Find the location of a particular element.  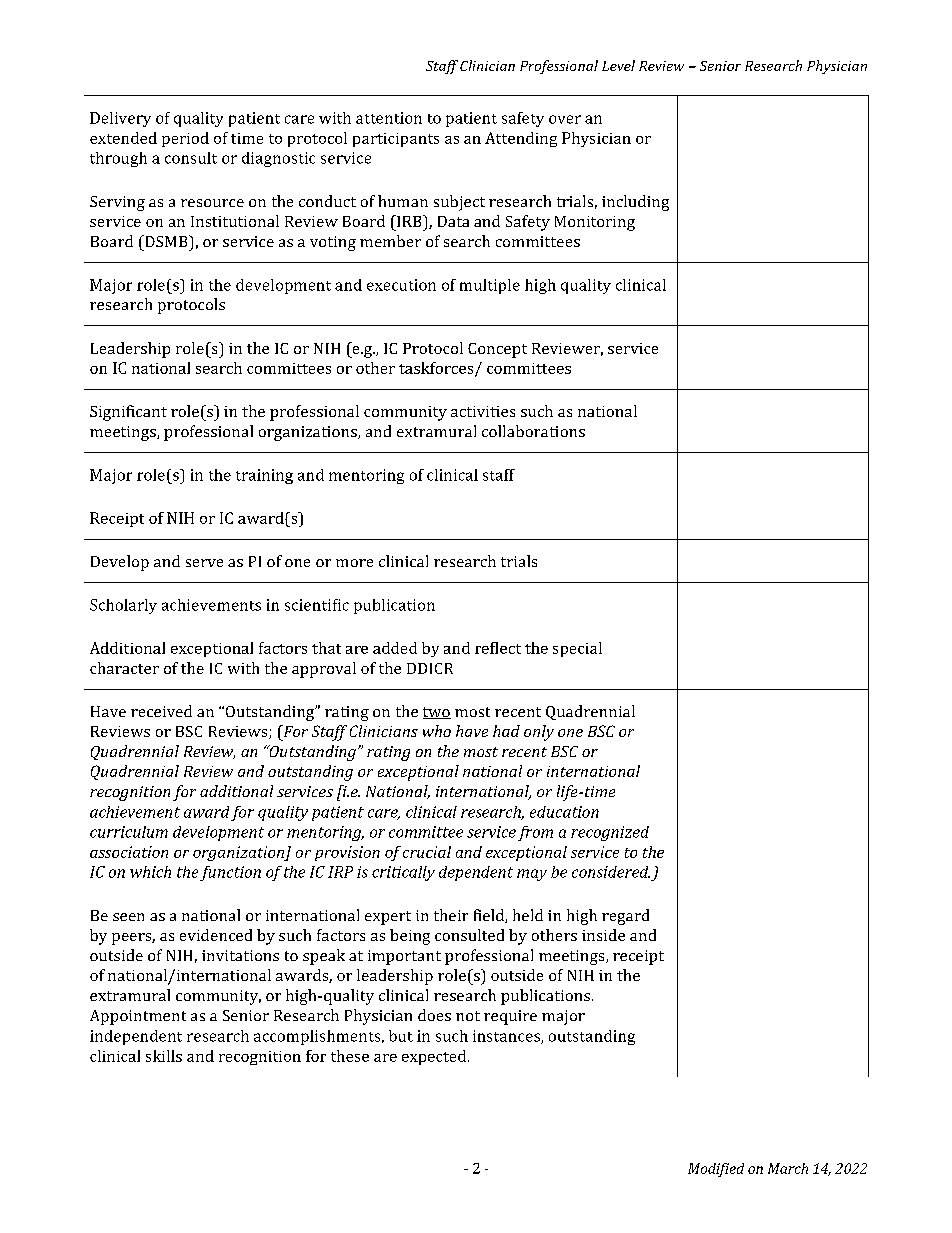

Level is located at coordinates (618, 65).
